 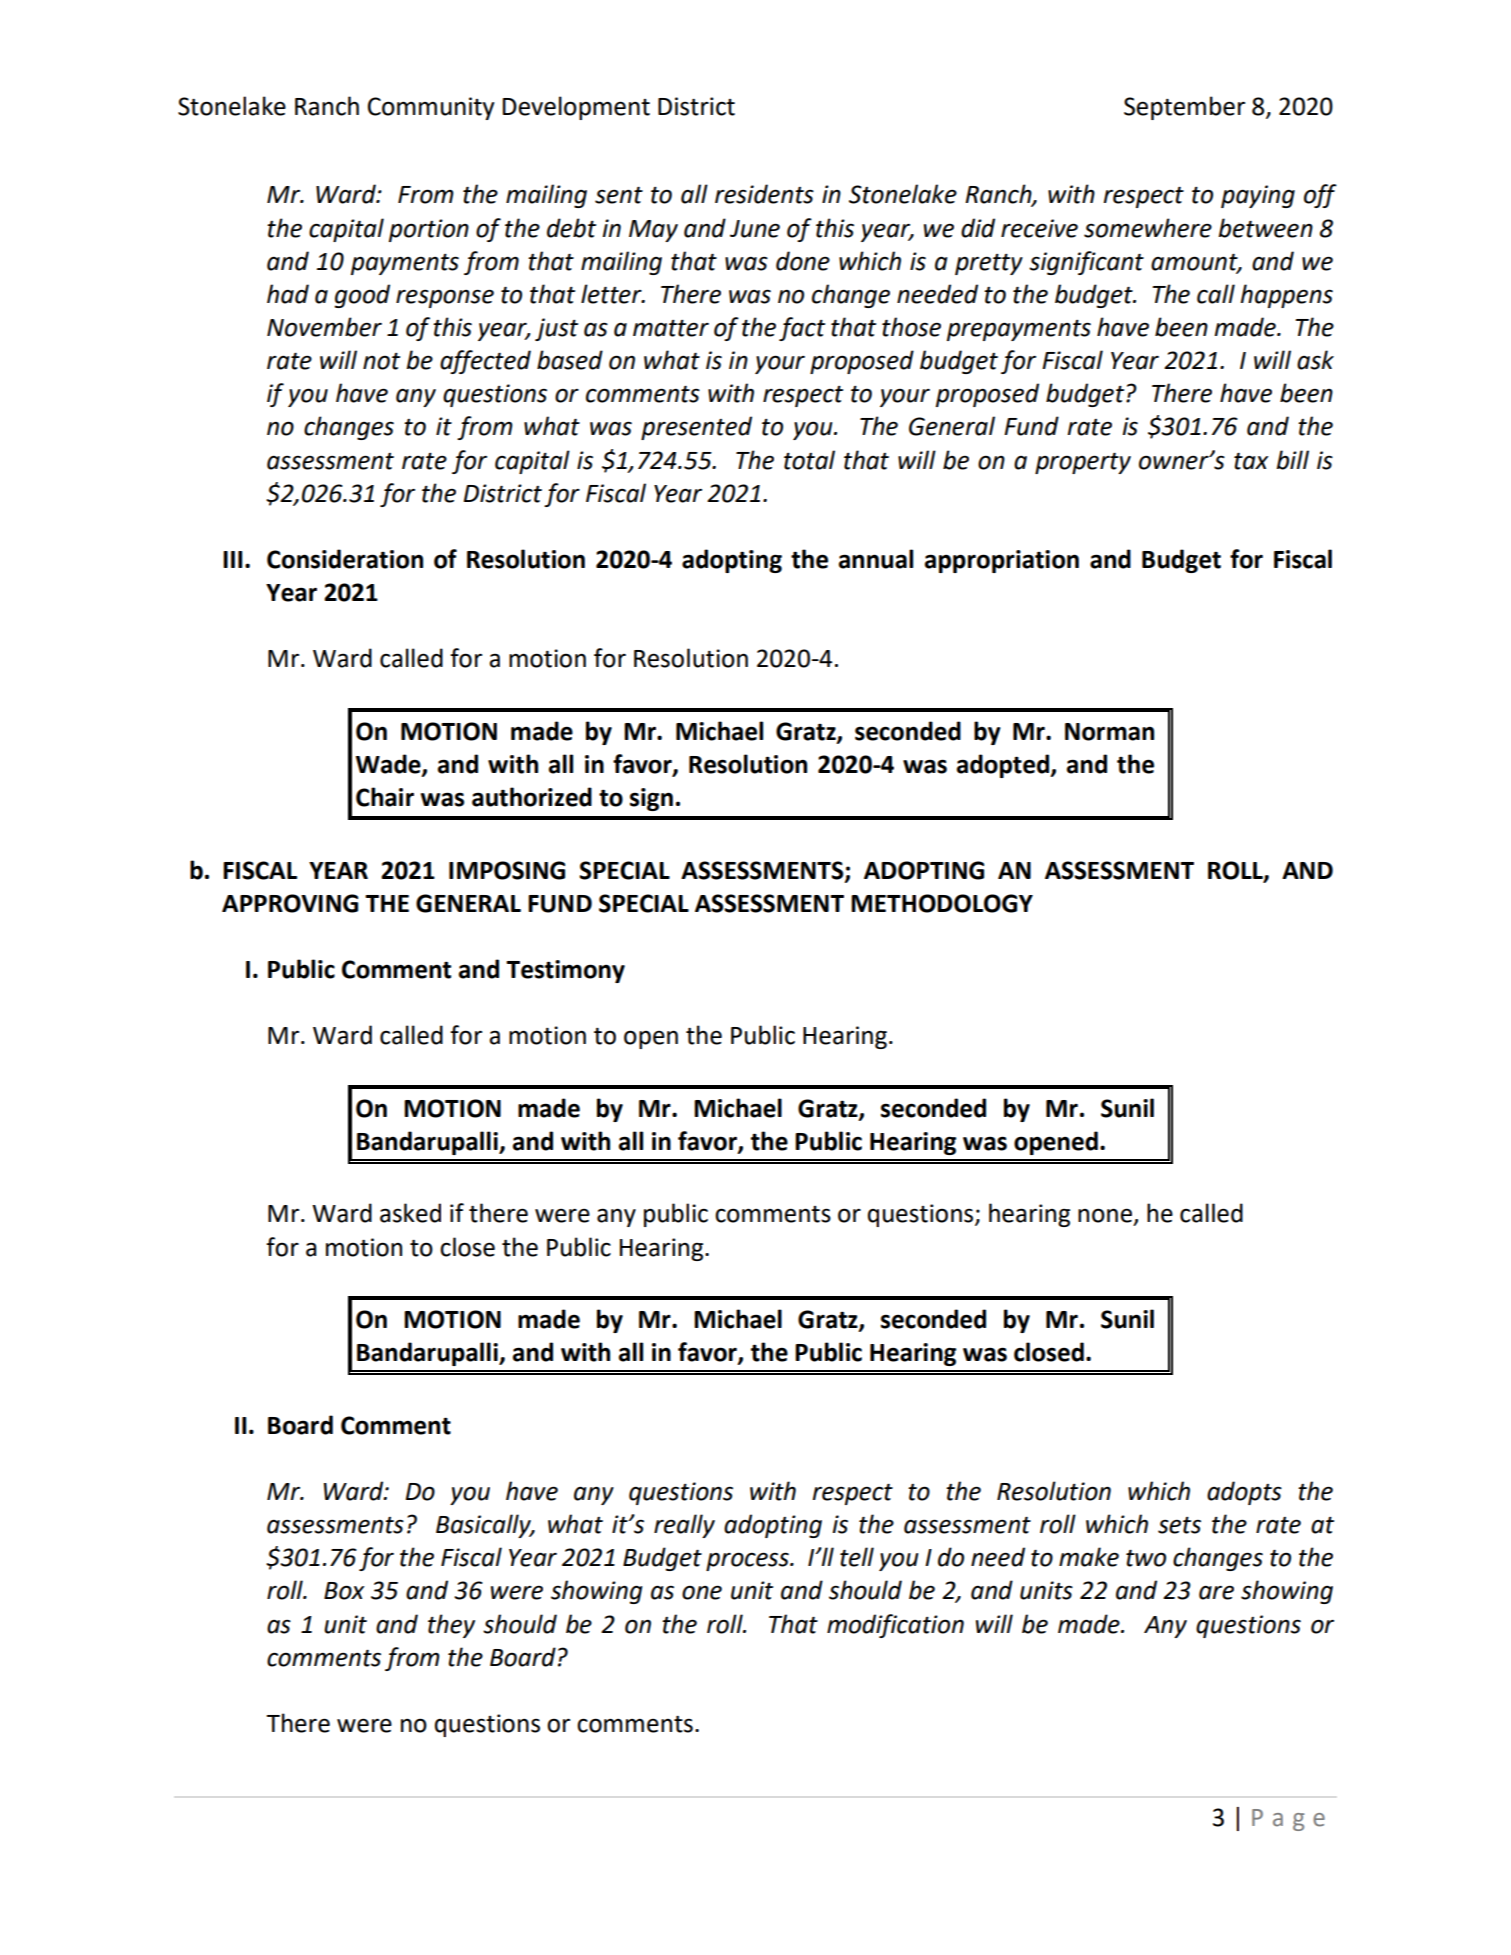 What do you see at coordinates (345, 559) in the page?
I see `Consideration` at bounding box center [345, 559].
